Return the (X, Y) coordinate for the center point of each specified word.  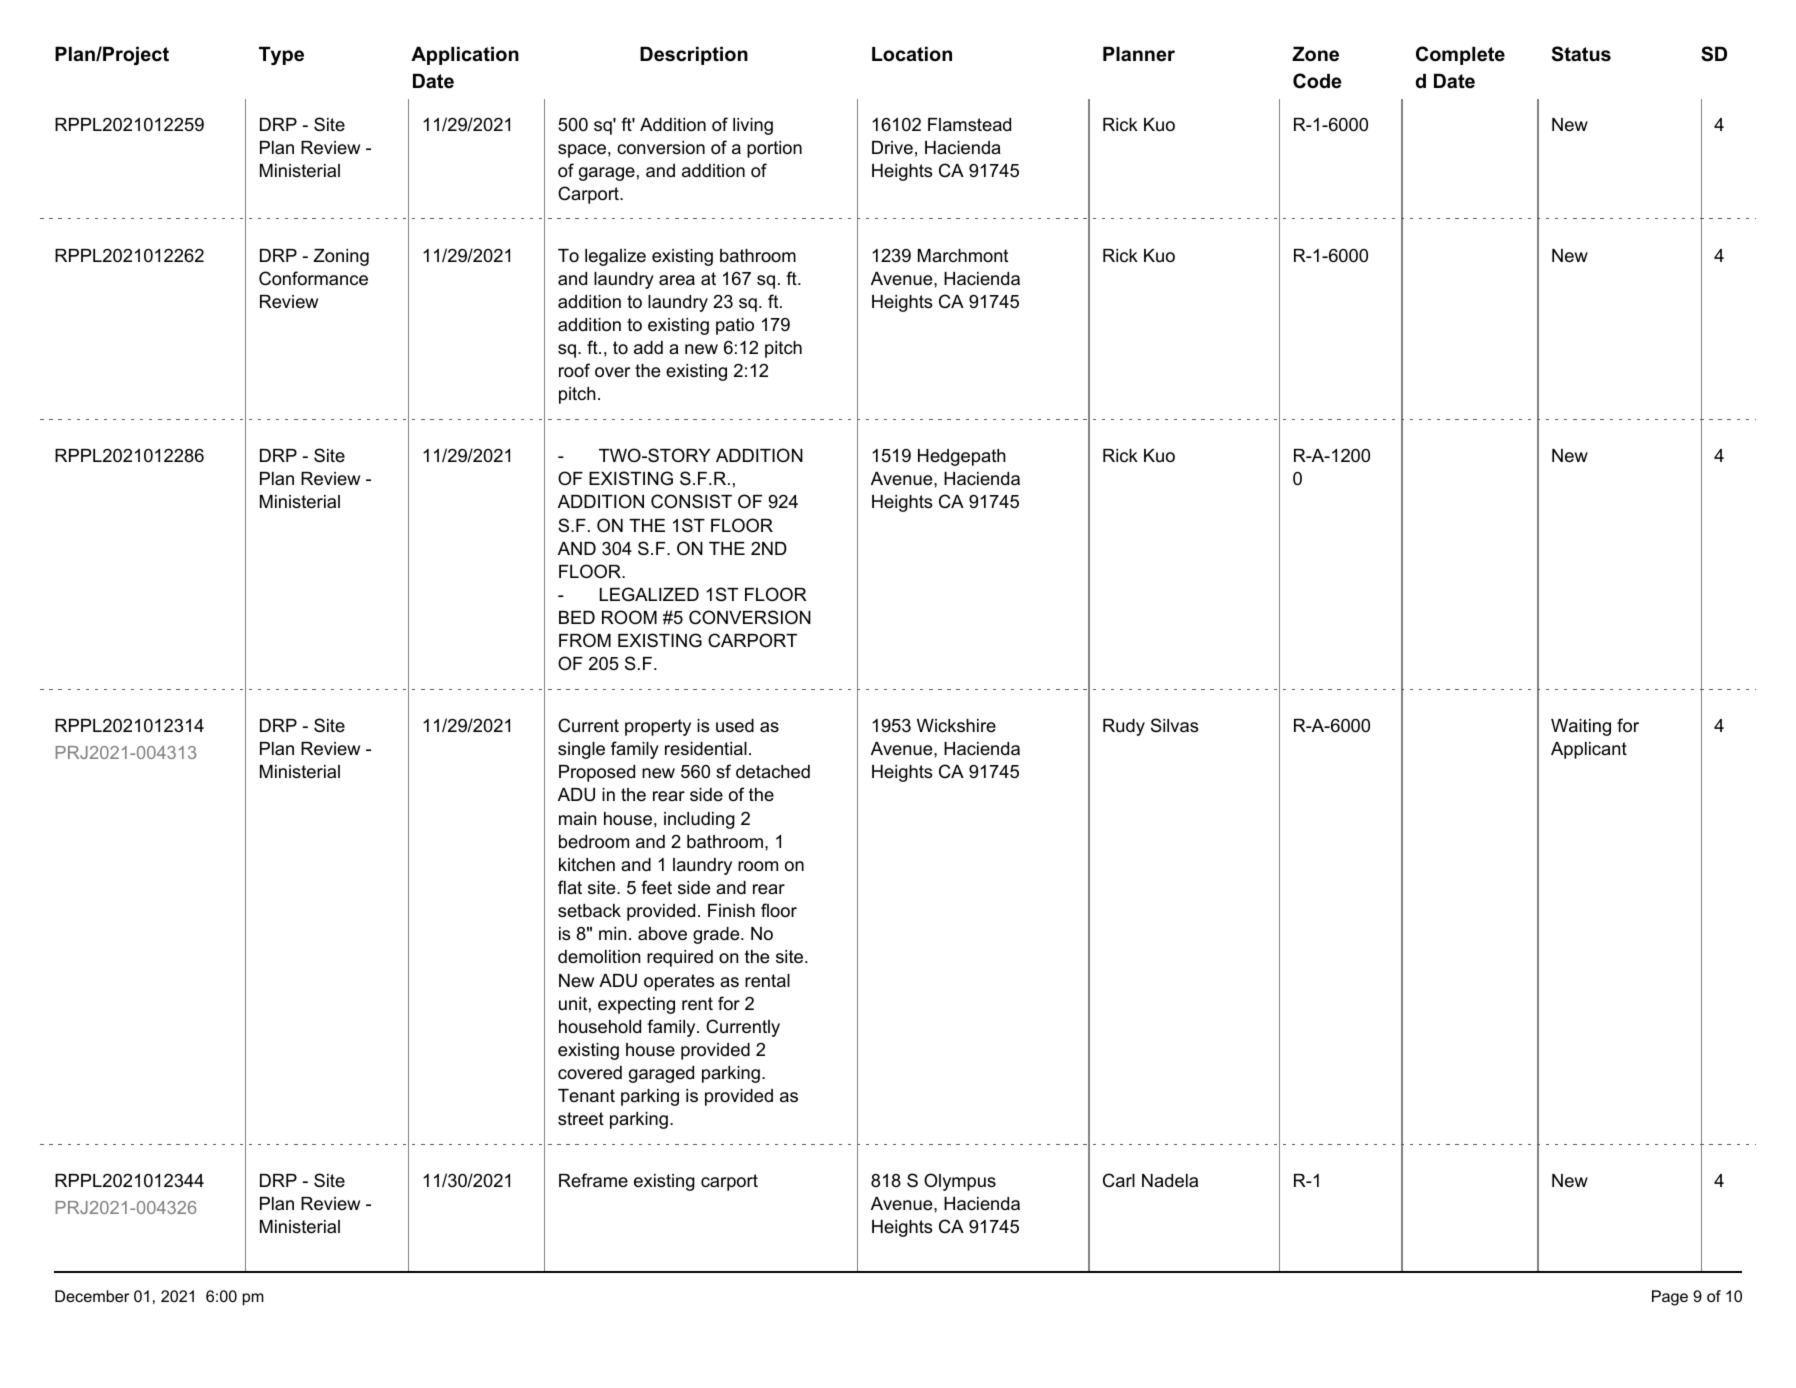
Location (912, 54)
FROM (585, 640)
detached (773, 772)
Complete (1460, 55)
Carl (1119, 1180)
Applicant (1589, 750)
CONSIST (691, 501)
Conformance (313, 278)
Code (1317, 81)
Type (281, 55)
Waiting (1581, 727)
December (92, 1296)
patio (735, 326)
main (577, 818)
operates (679, 982)
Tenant (586, 1095)
